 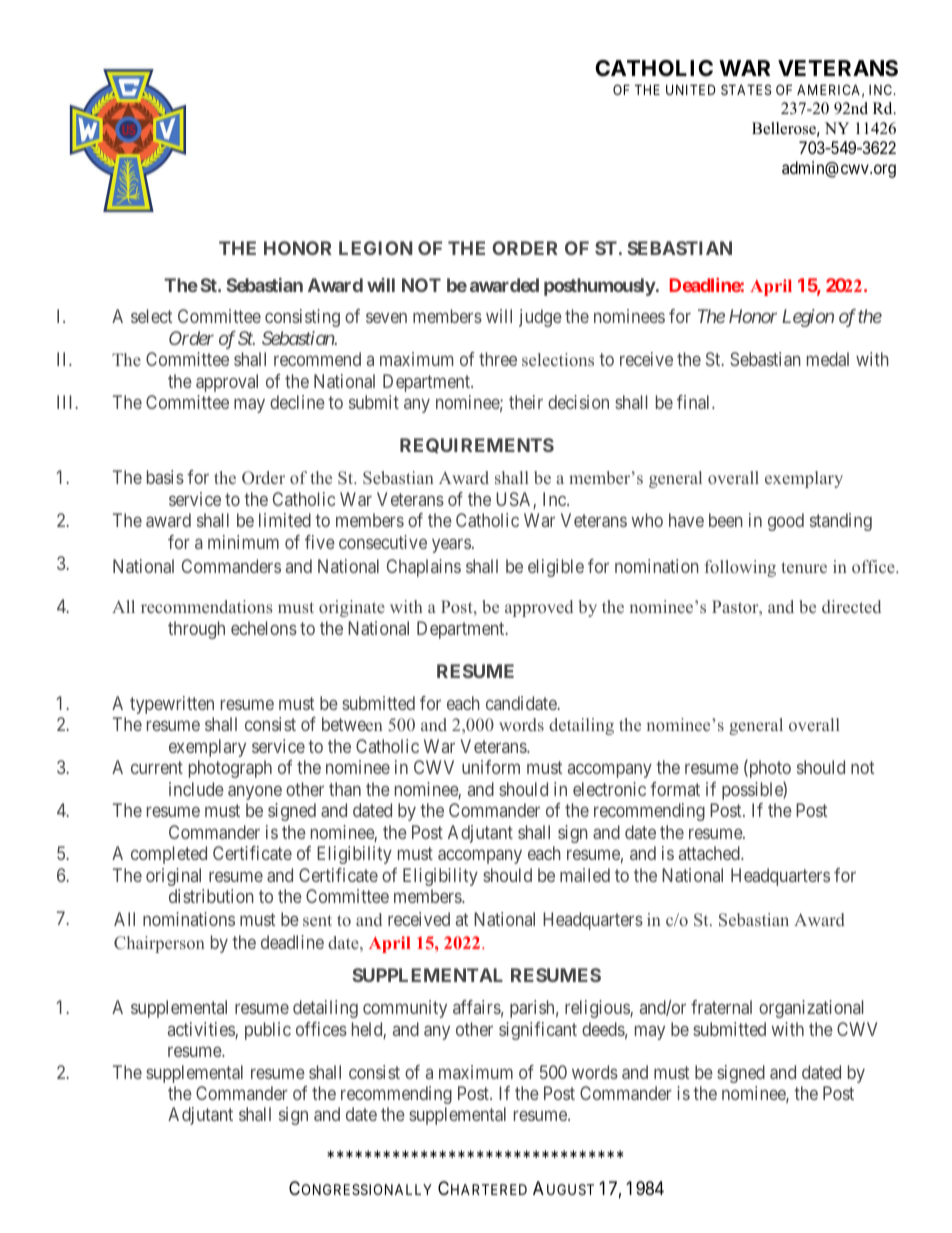 I want to click on minimum, so click(x=243, y=542).
